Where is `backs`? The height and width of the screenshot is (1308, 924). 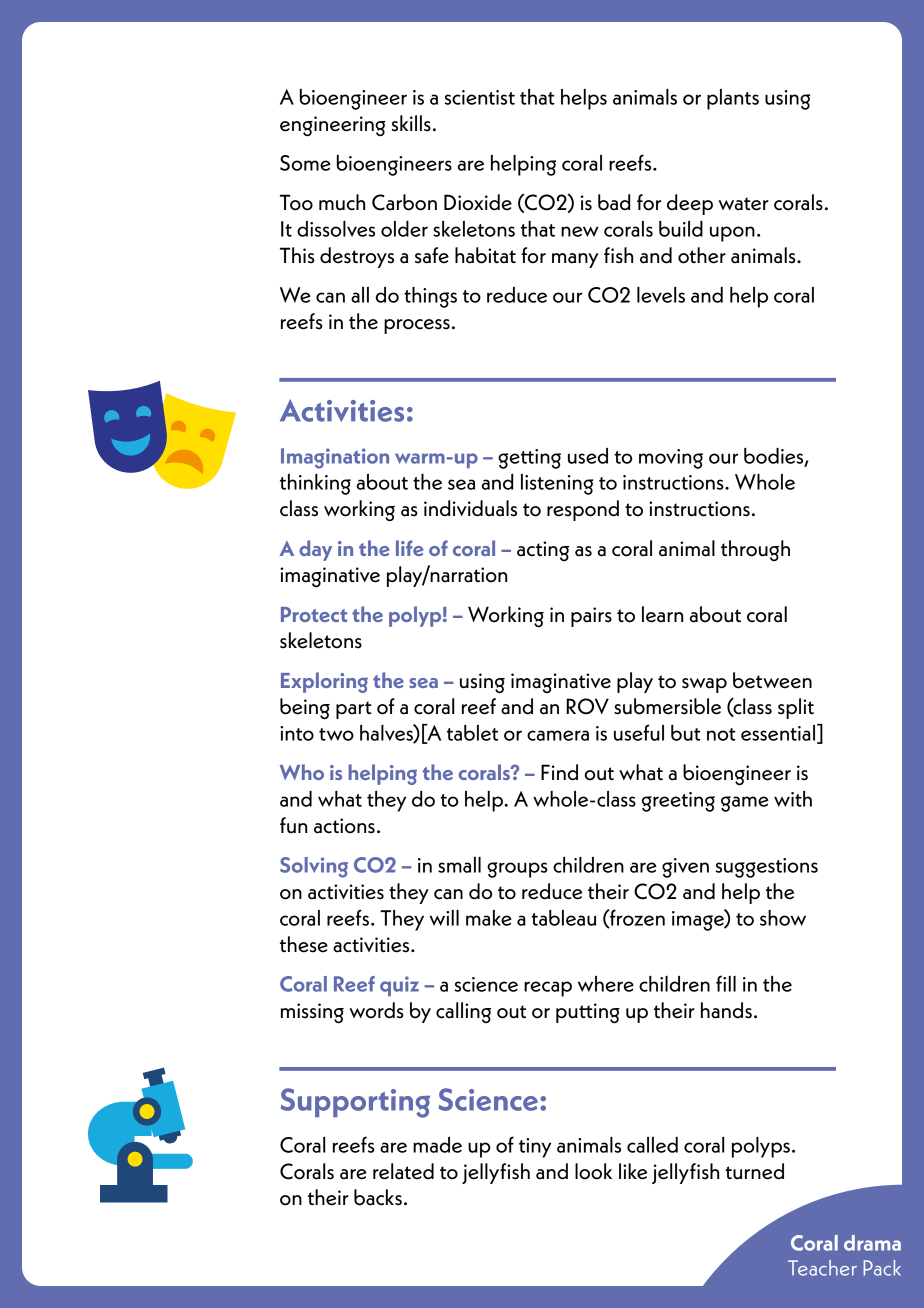
backs is located at coordinates (378, 1197).
